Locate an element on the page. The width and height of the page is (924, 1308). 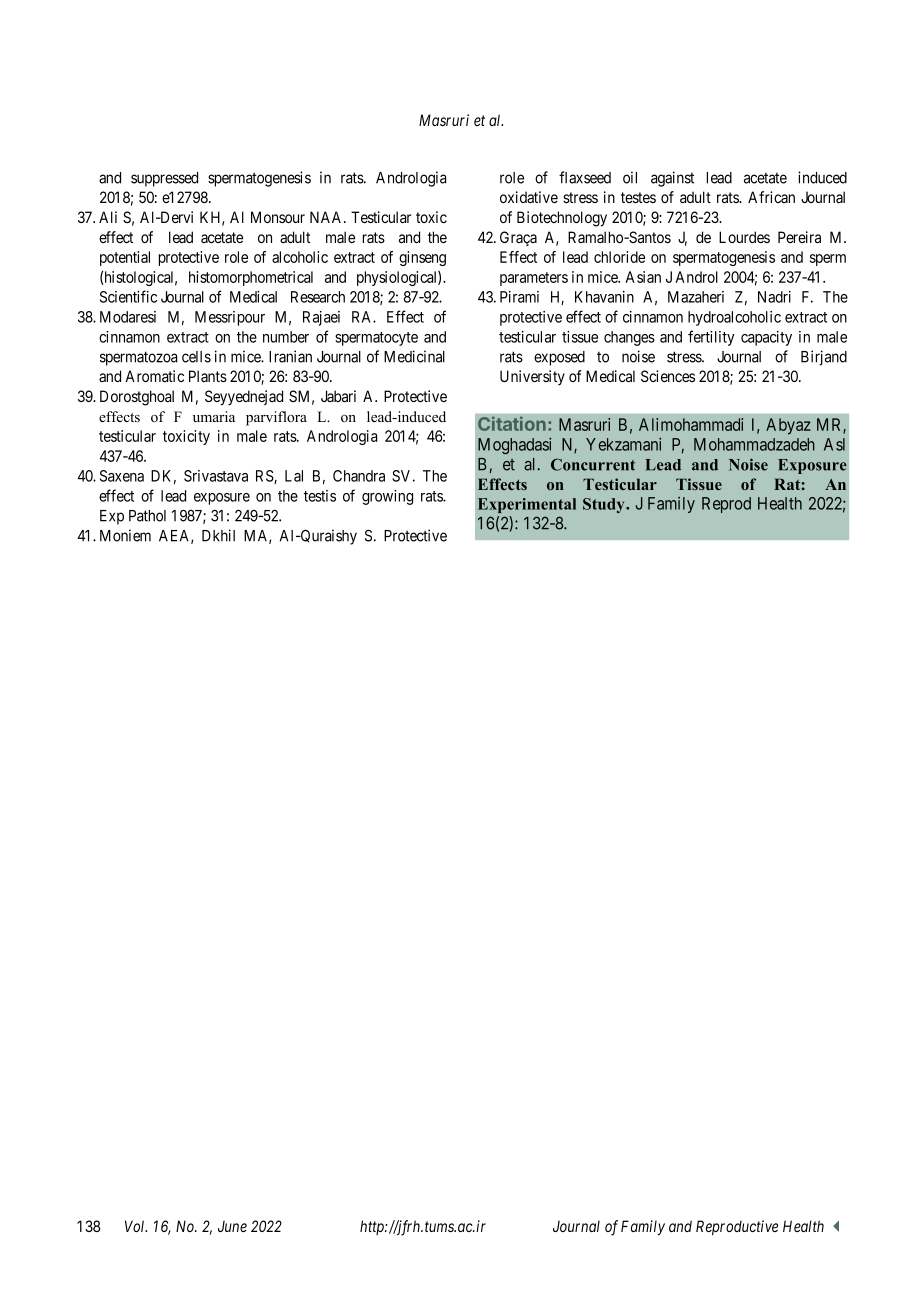
Vol is located at coordinates (136, 1226).
